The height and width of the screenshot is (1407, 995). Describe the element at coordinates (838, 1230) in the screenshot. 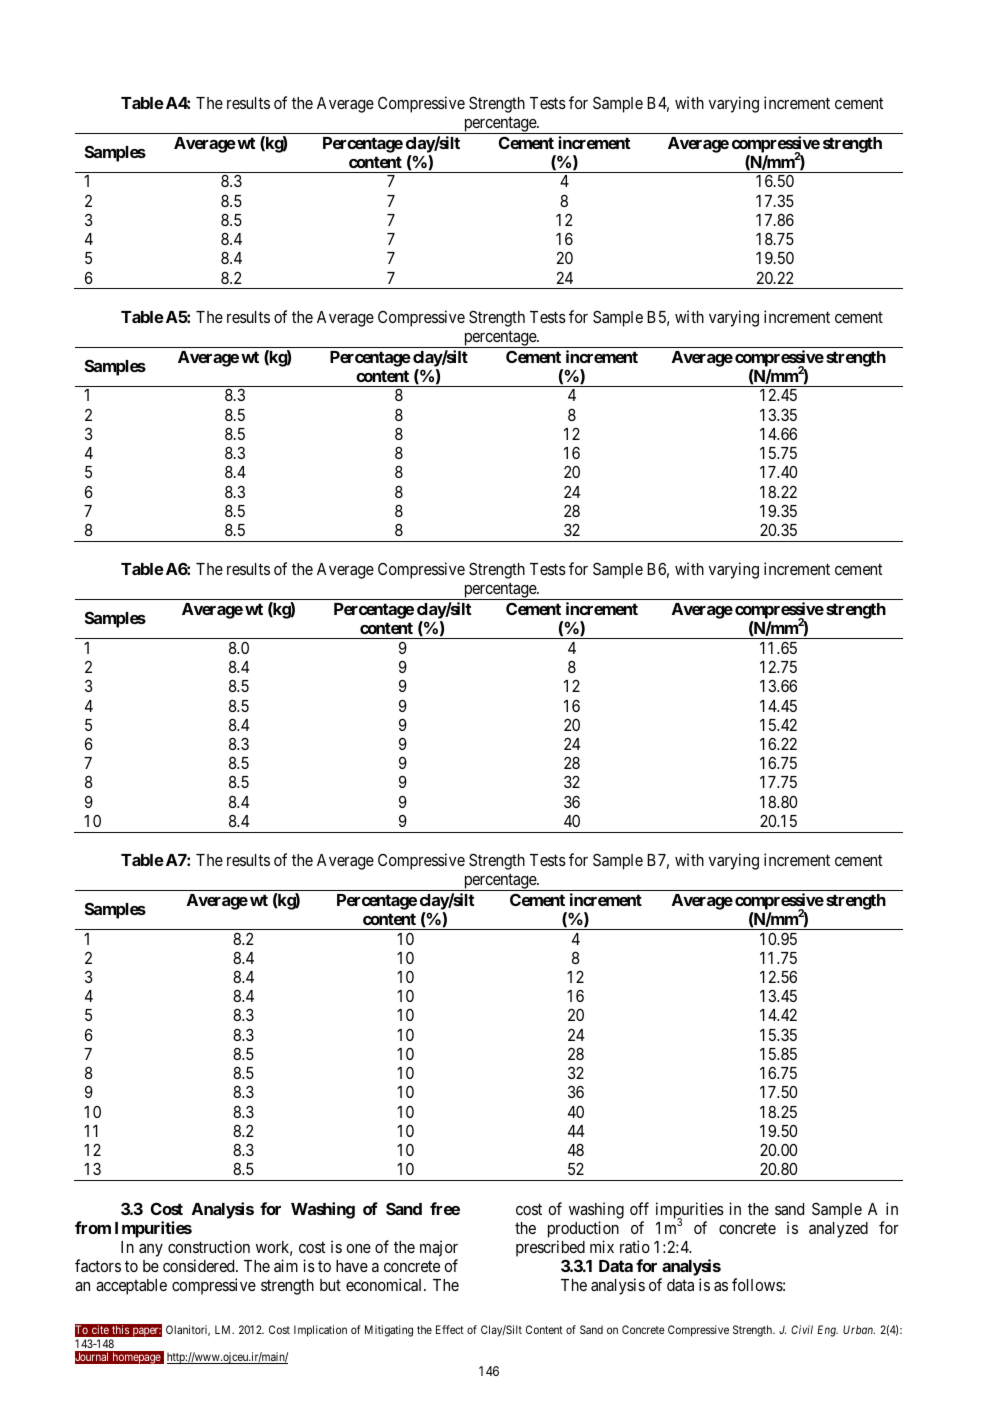

I see `analyzed` at that location.
